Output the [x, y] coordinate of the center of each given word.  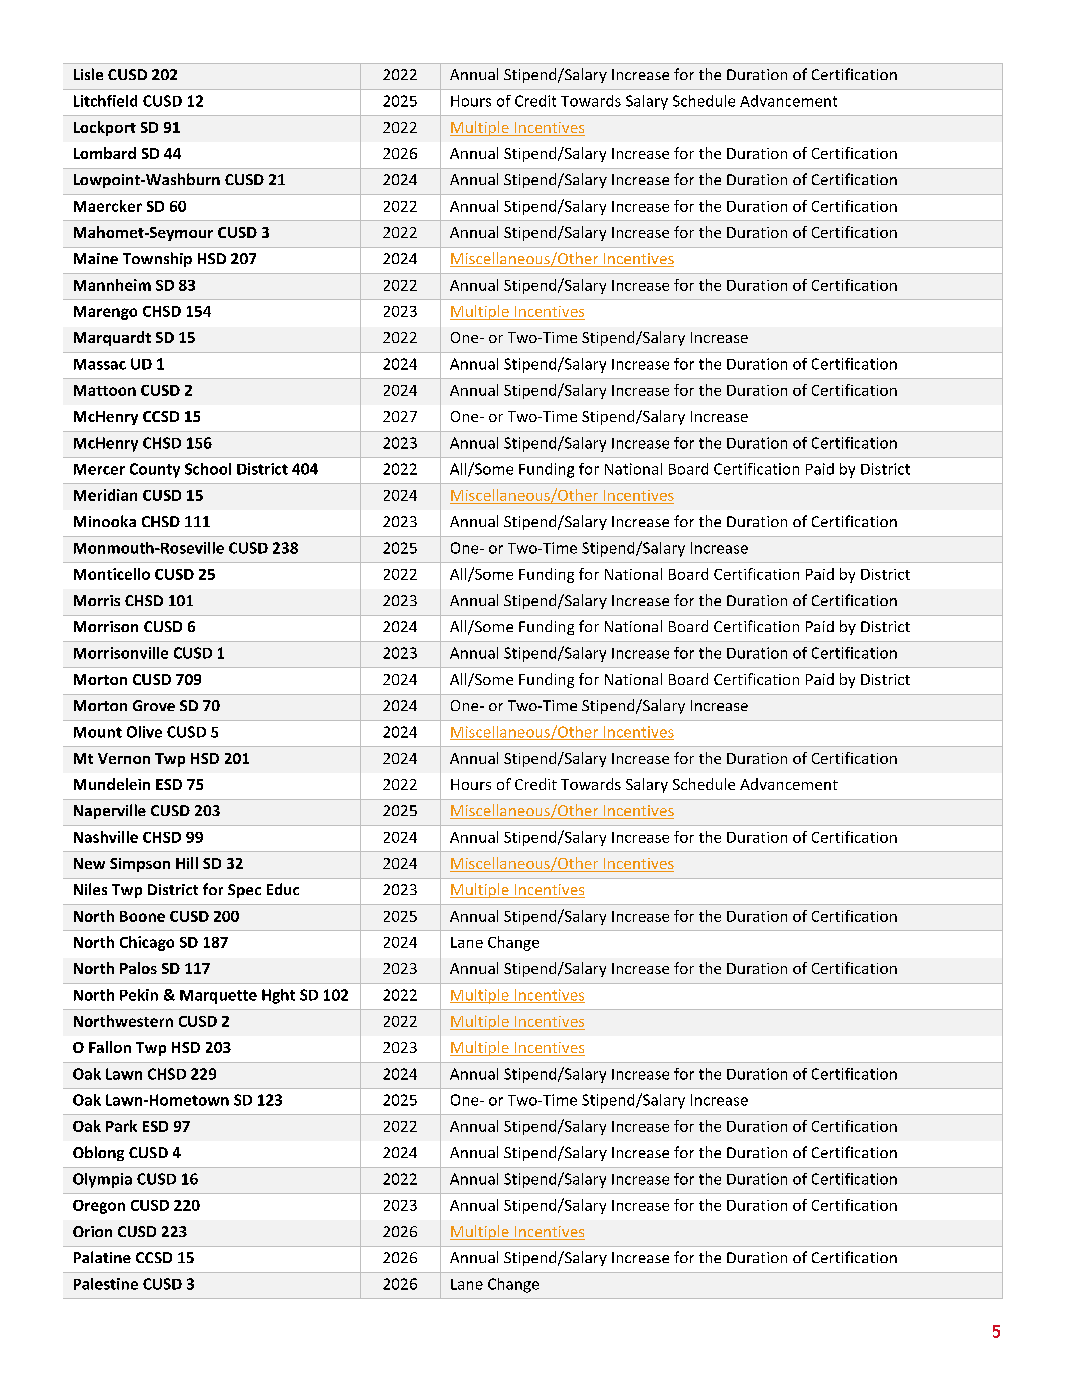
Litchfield [105, 101]
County [155, 470]
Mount [98, 732]
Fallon [110, 1047]
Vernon [124, 758]
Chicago [147, 943]
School [208, 469]
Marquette [218, 997]
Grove [154, 705]
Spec [244, 891]
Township [157, 259]
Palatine [102, 1257]
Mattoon [105, 390]
